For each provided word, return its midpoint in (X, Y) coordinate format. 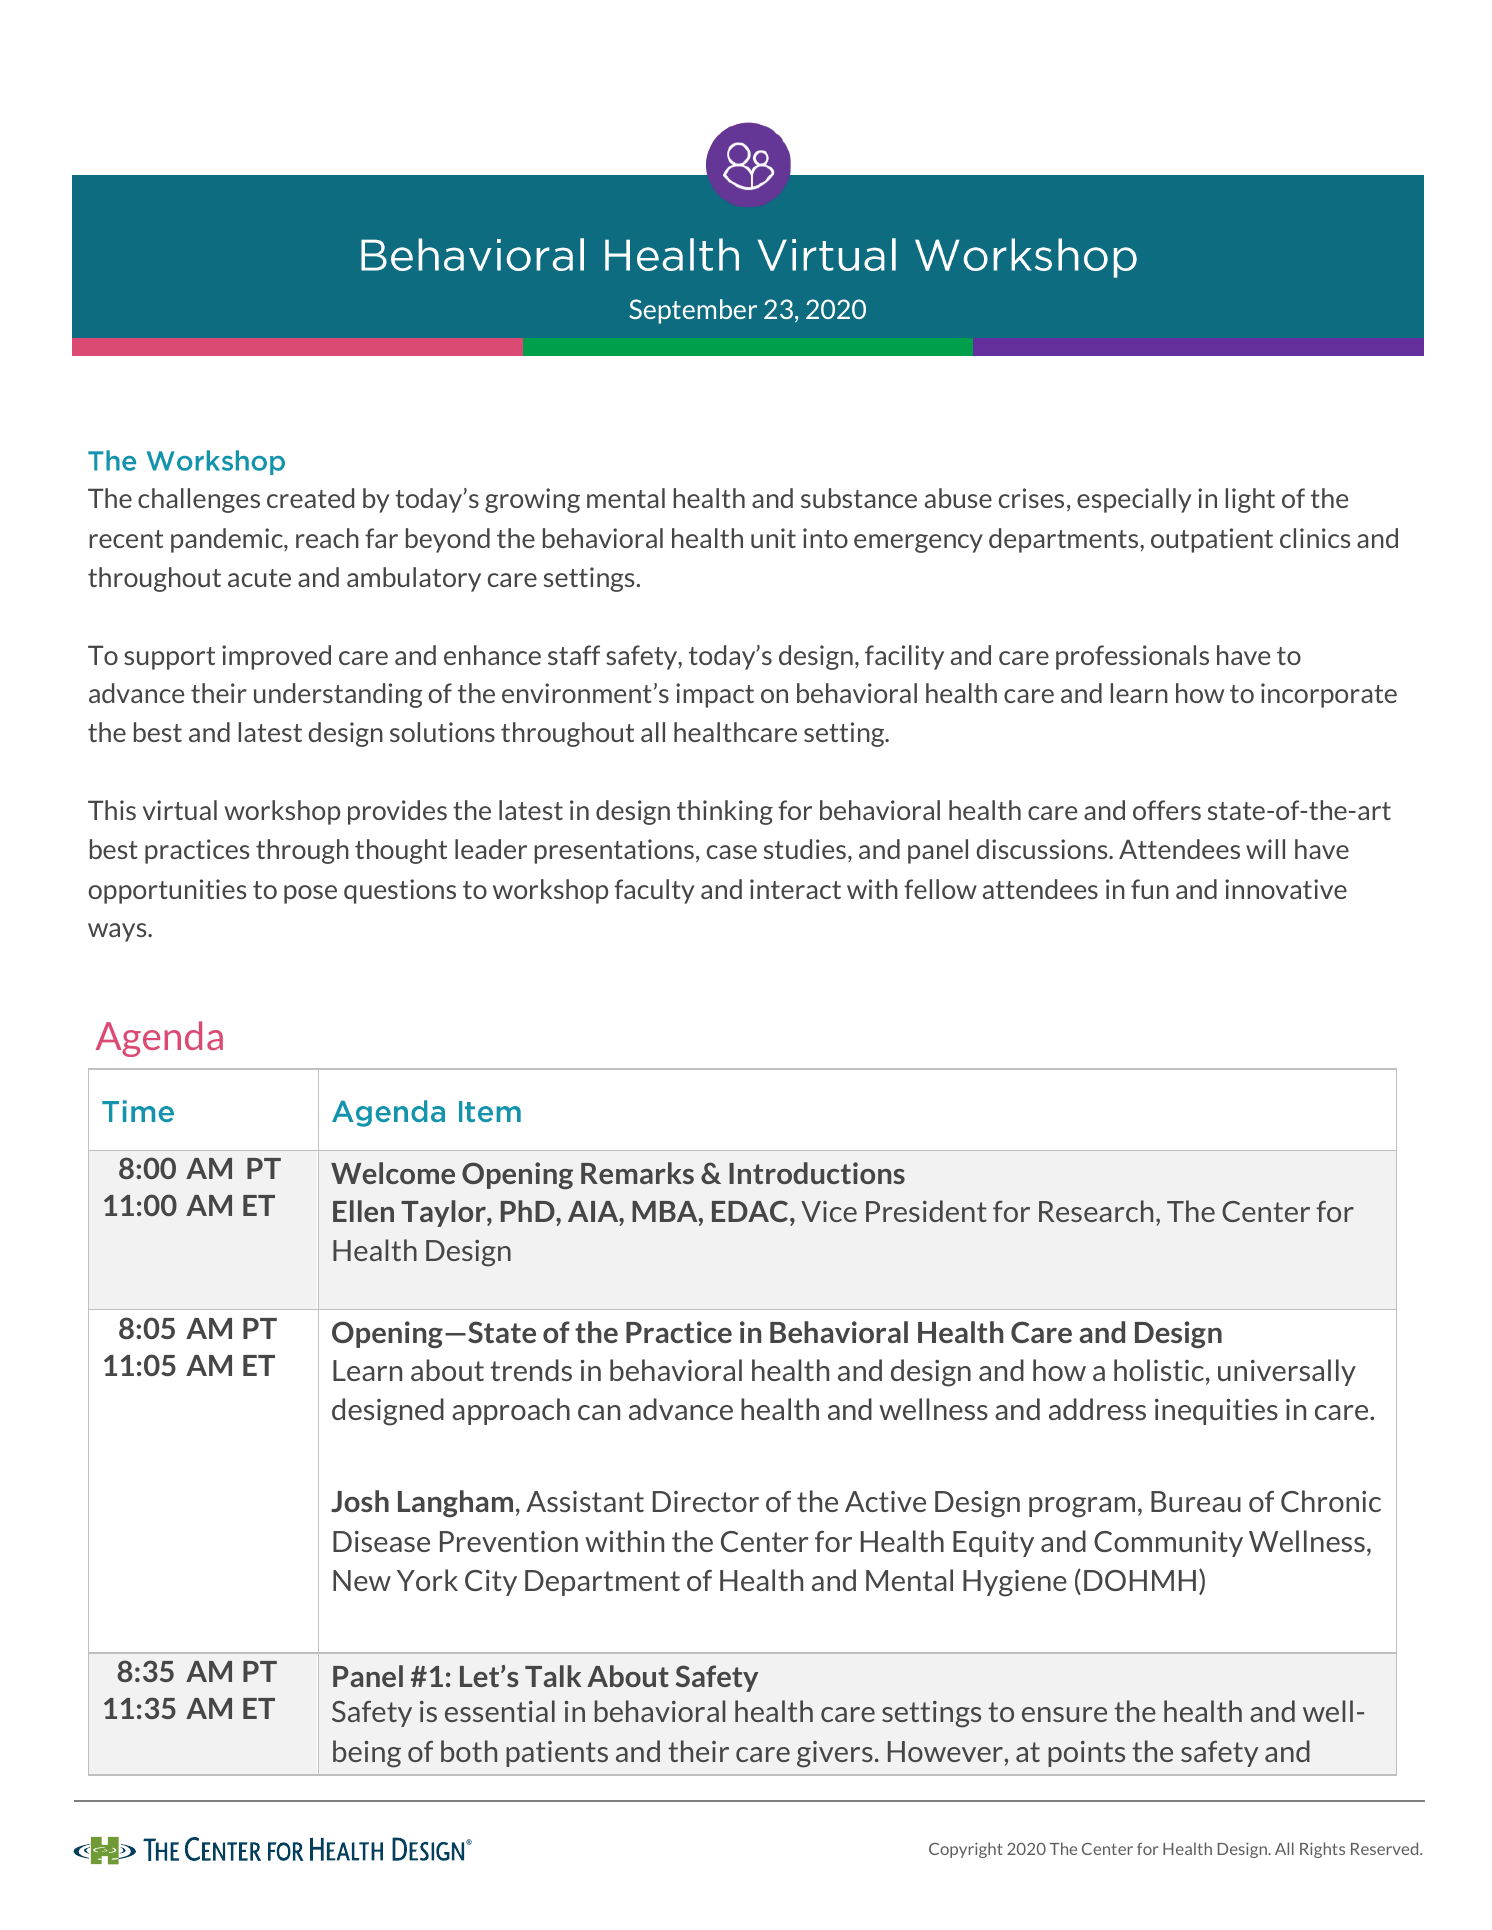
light (1250, 500)
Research (1096, 1211)
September (693, 311)
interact (795, 889)
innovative (1286, 889)
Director (706, 1501)
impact (715, 695)
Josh (360, 1501)
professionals (1132, 657)
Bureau (1196, 1501)
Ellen (363, 1211)
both (469, 1751)
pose (310, 894)
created (310, 498)
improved (276, 657)
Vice (829, 1211)
